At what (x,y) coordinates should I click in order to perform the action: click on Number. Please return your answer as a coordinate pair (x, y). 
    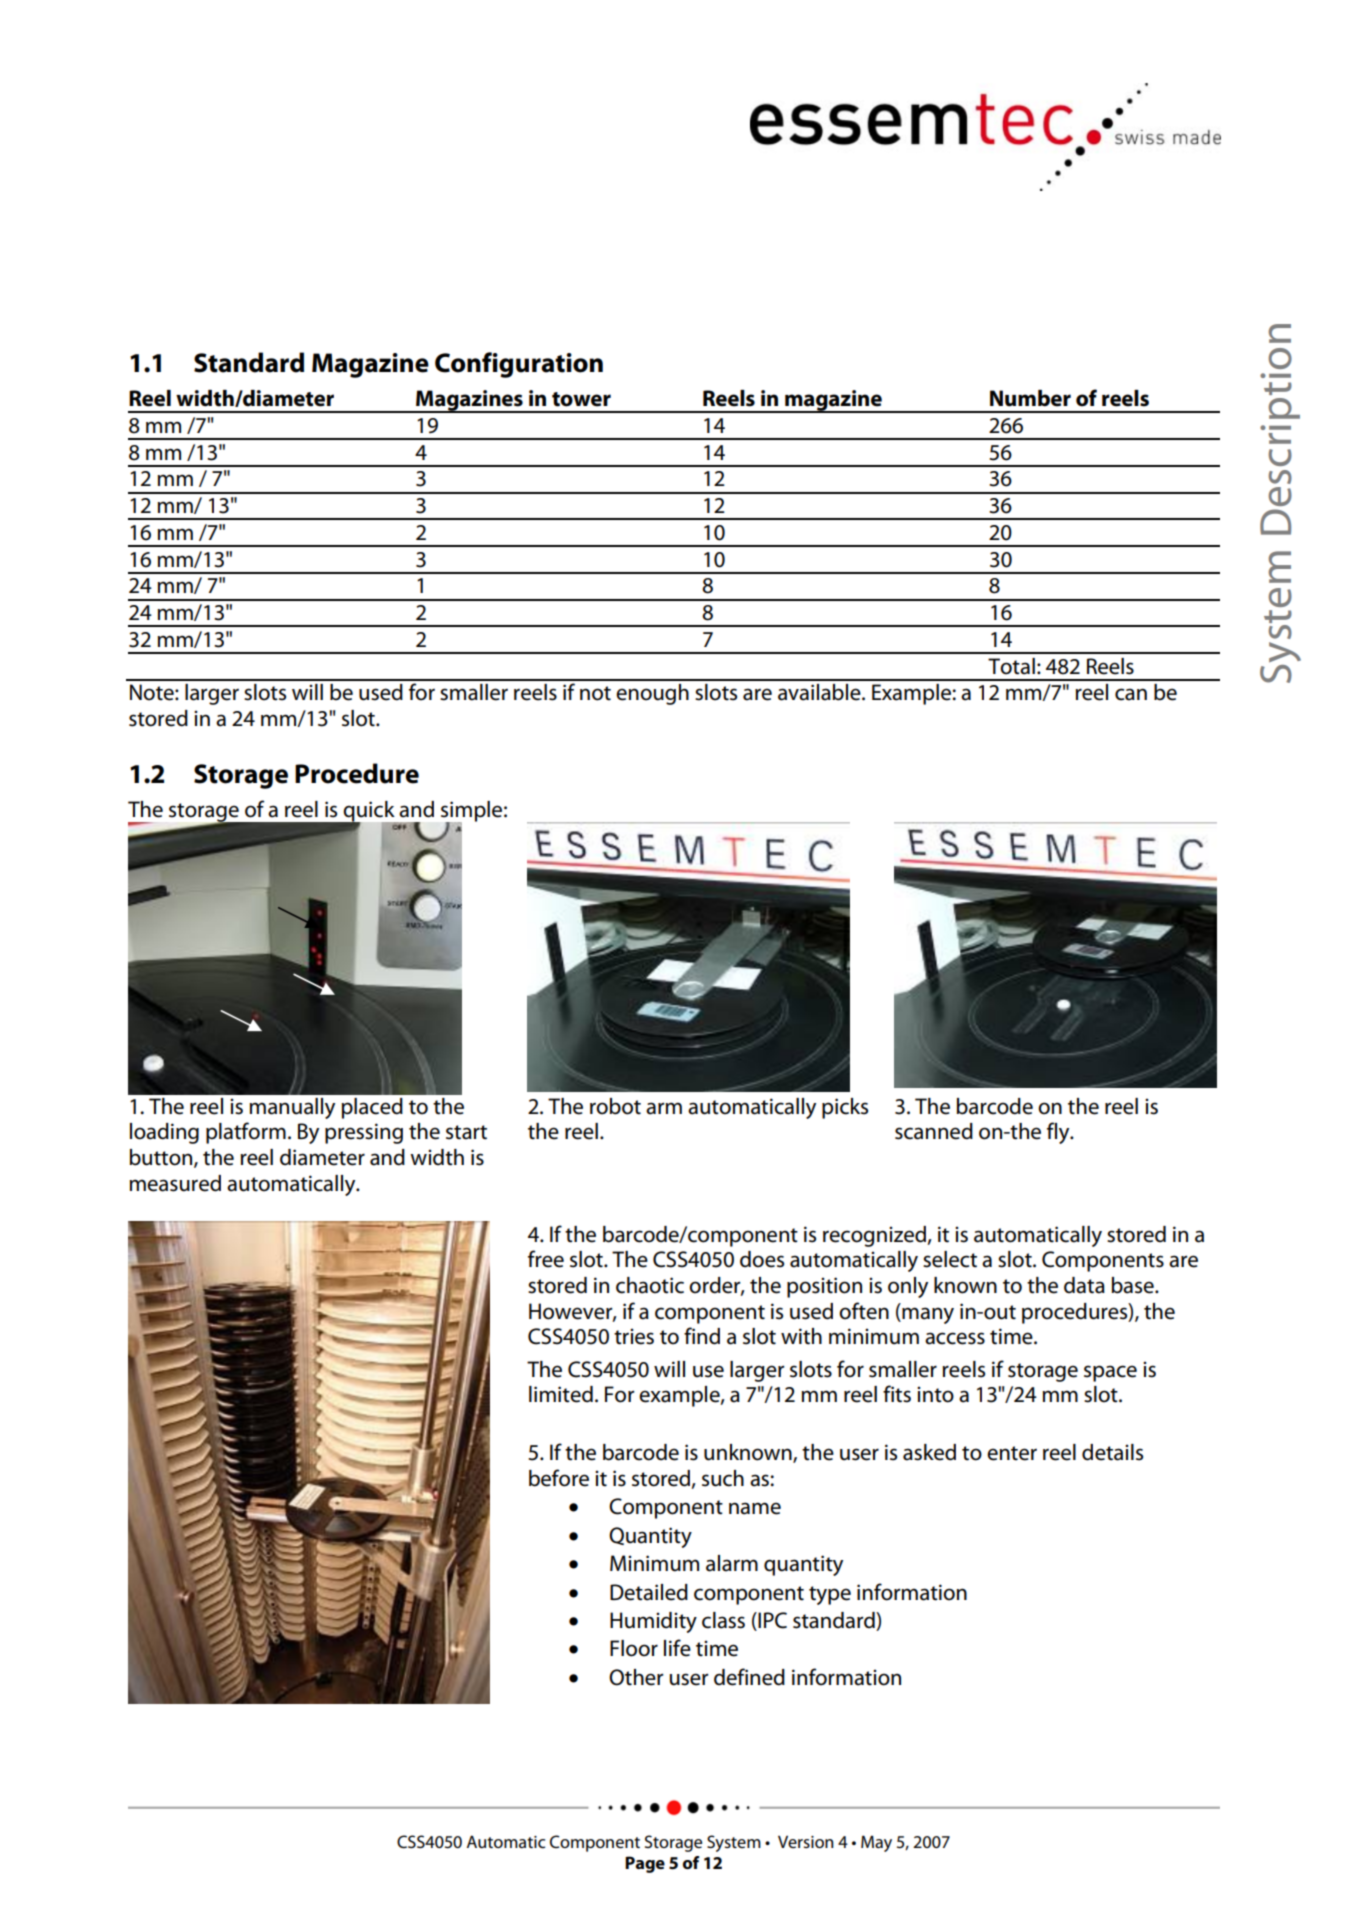
    Looking at the image, I should click on (1030, 398).
